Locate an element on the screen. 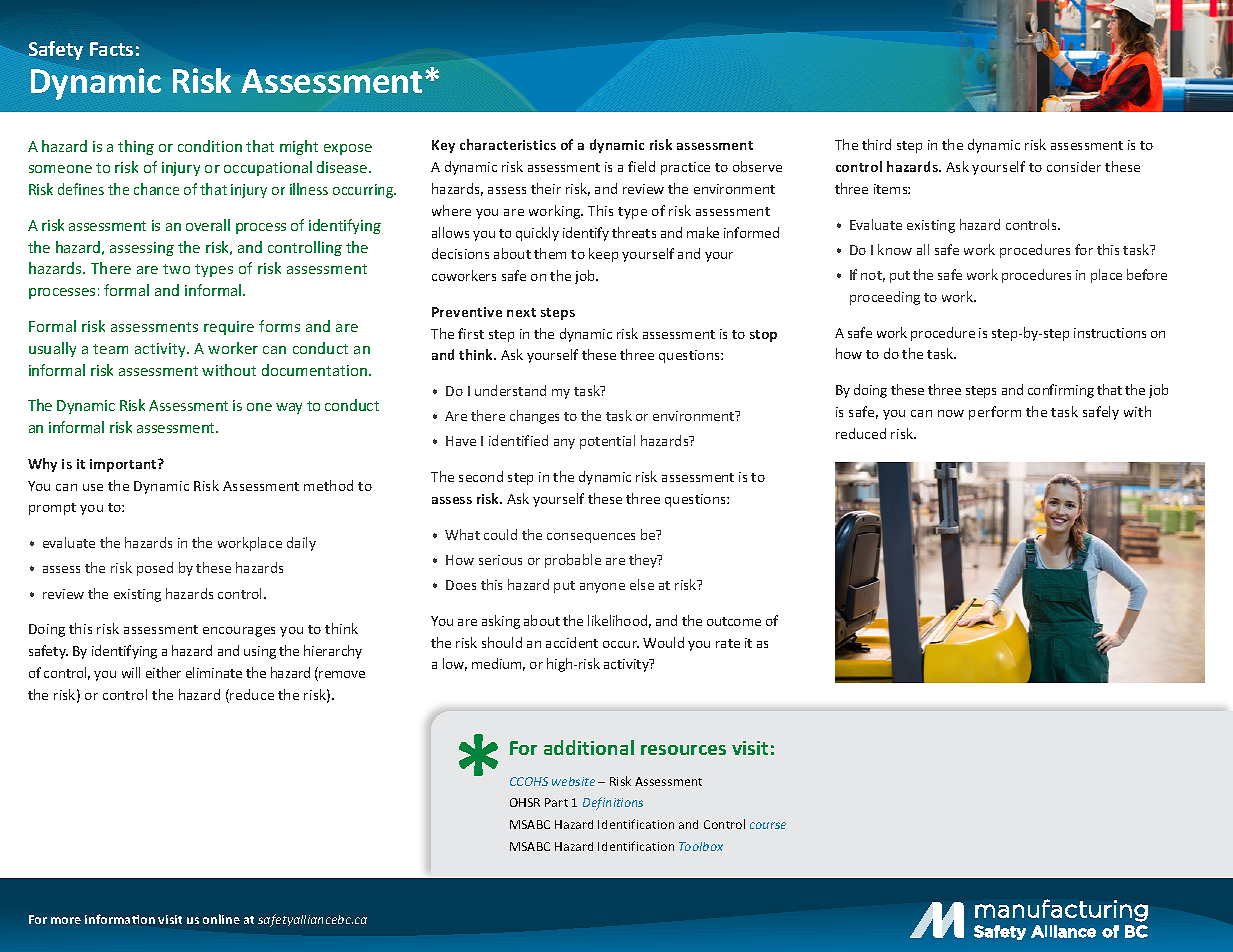  keep is located at coordinates (603, 255).
